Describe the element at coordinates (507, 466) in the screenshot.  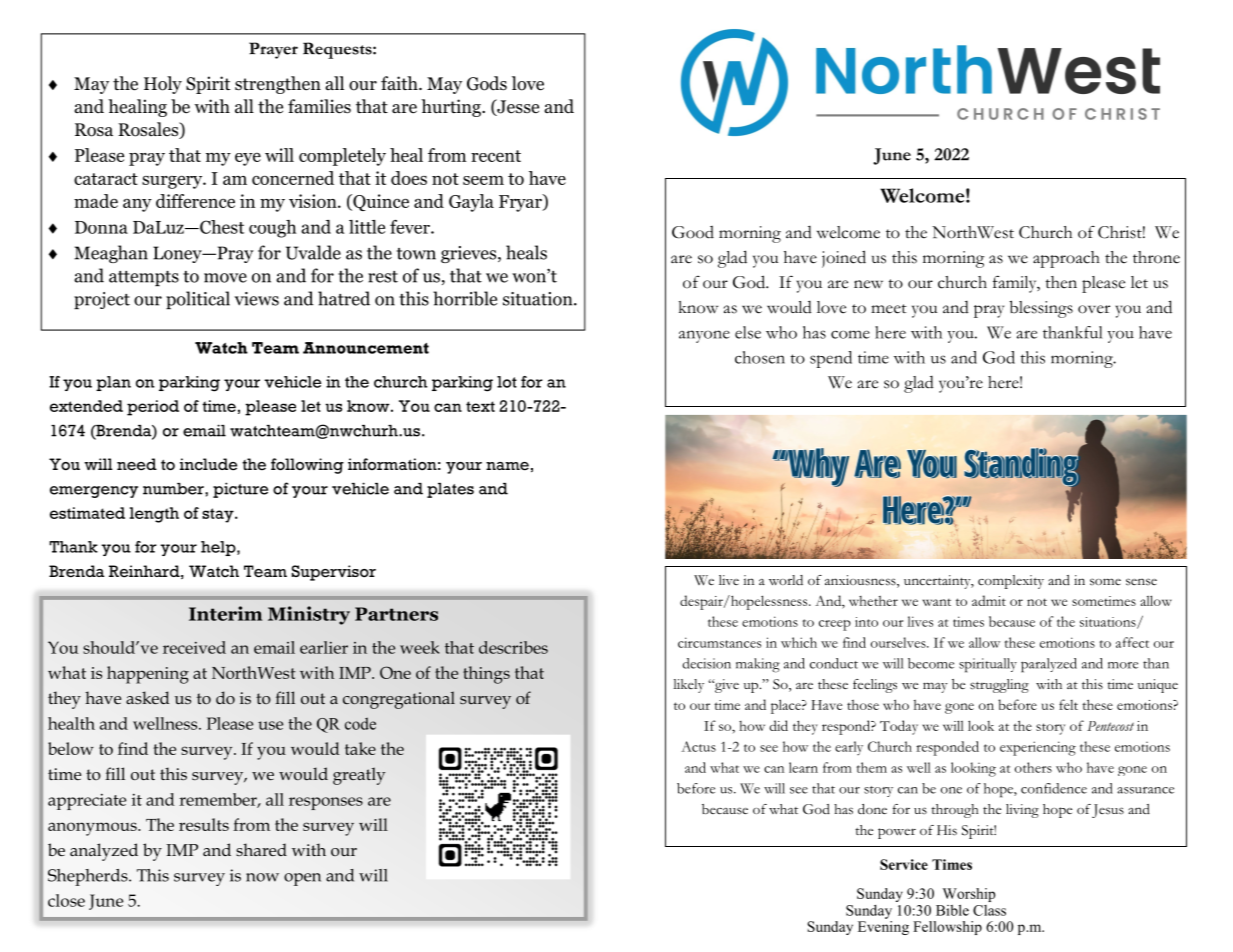
I see `name` at that location.
